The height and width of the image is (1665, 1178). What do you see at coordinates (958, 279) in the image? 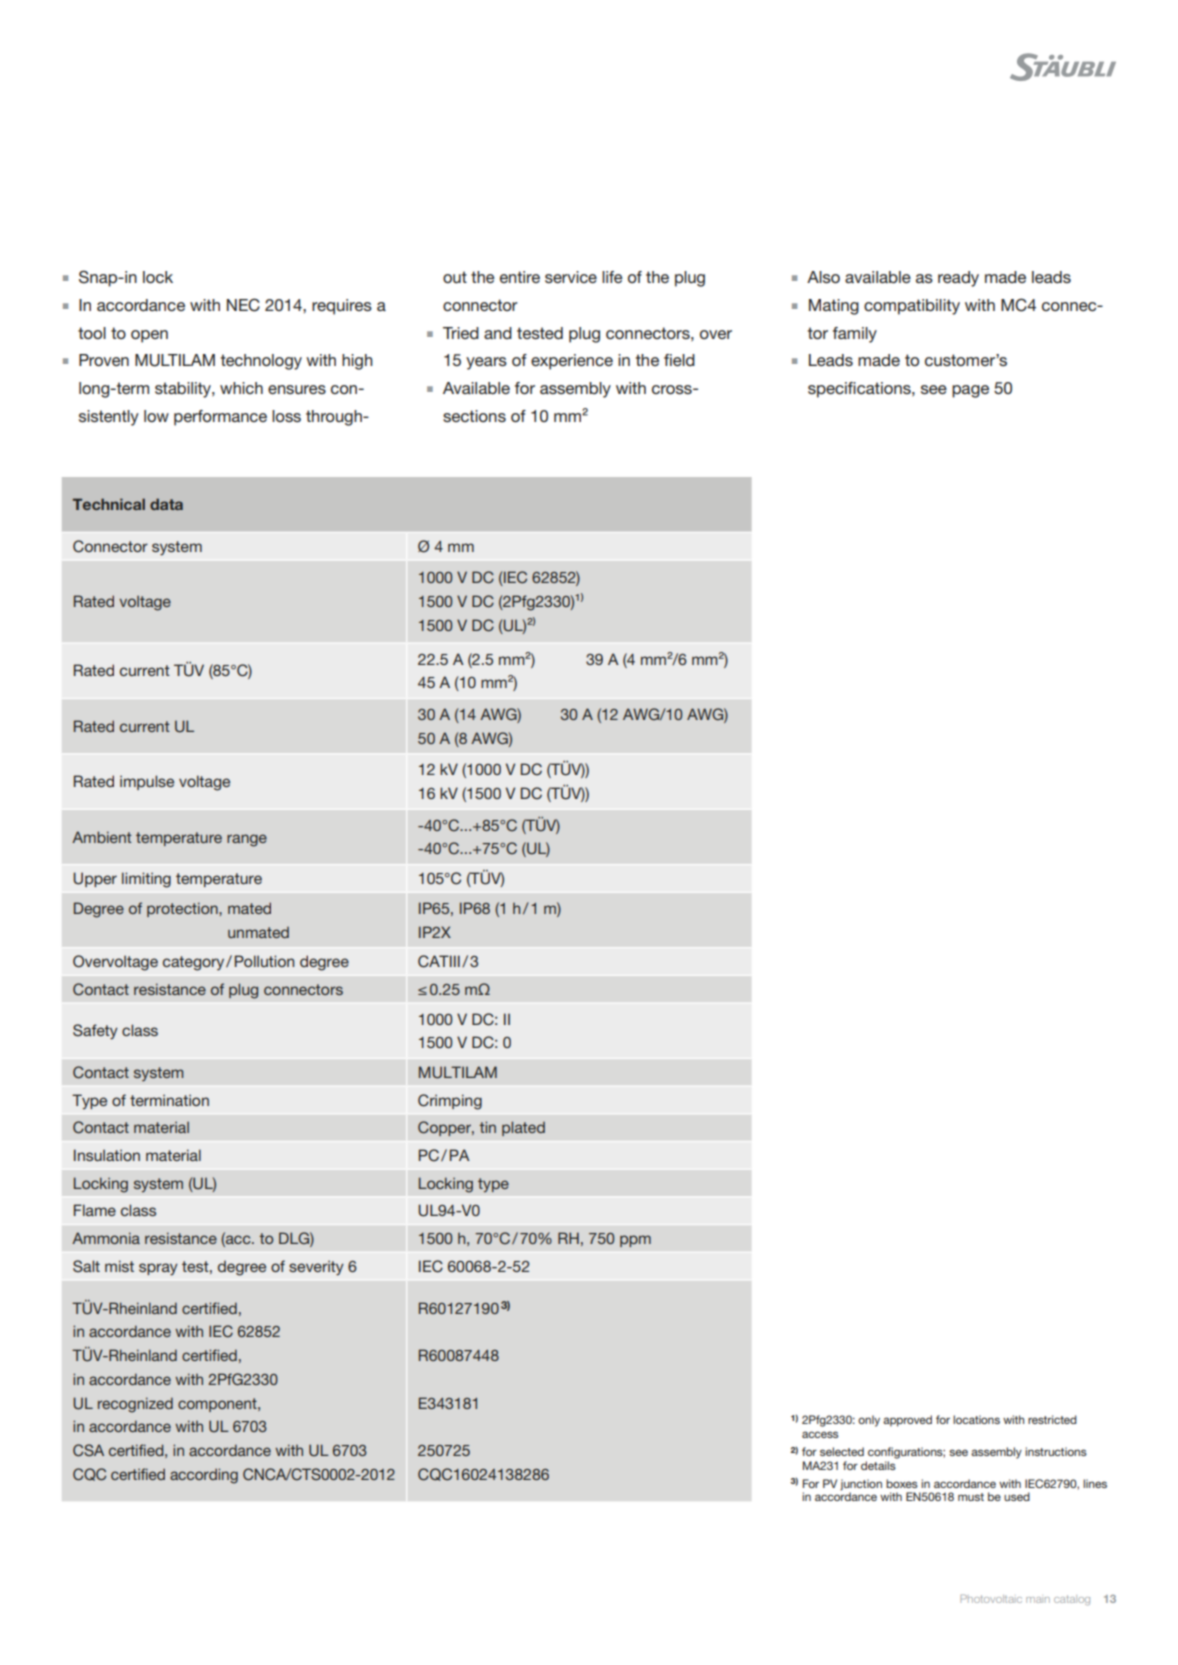
I see `ready` at bounding box center [958, 279].
